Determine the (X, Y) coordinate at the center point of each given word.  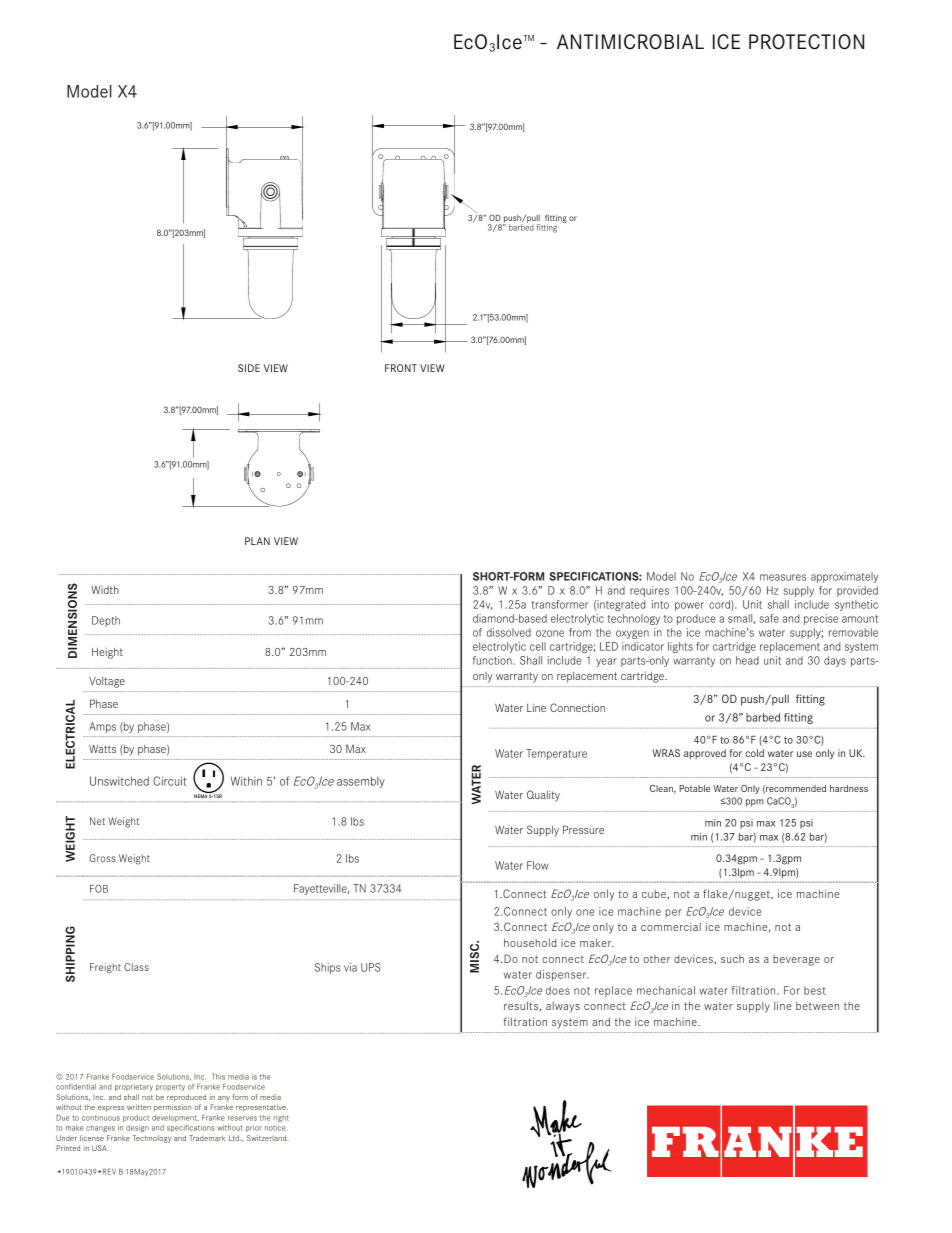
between (817, 1006)
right (281, 1118)
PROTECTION (806, 42)
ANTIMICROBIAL (630, 42)
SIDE (249, 368)
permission (172, 1108)
